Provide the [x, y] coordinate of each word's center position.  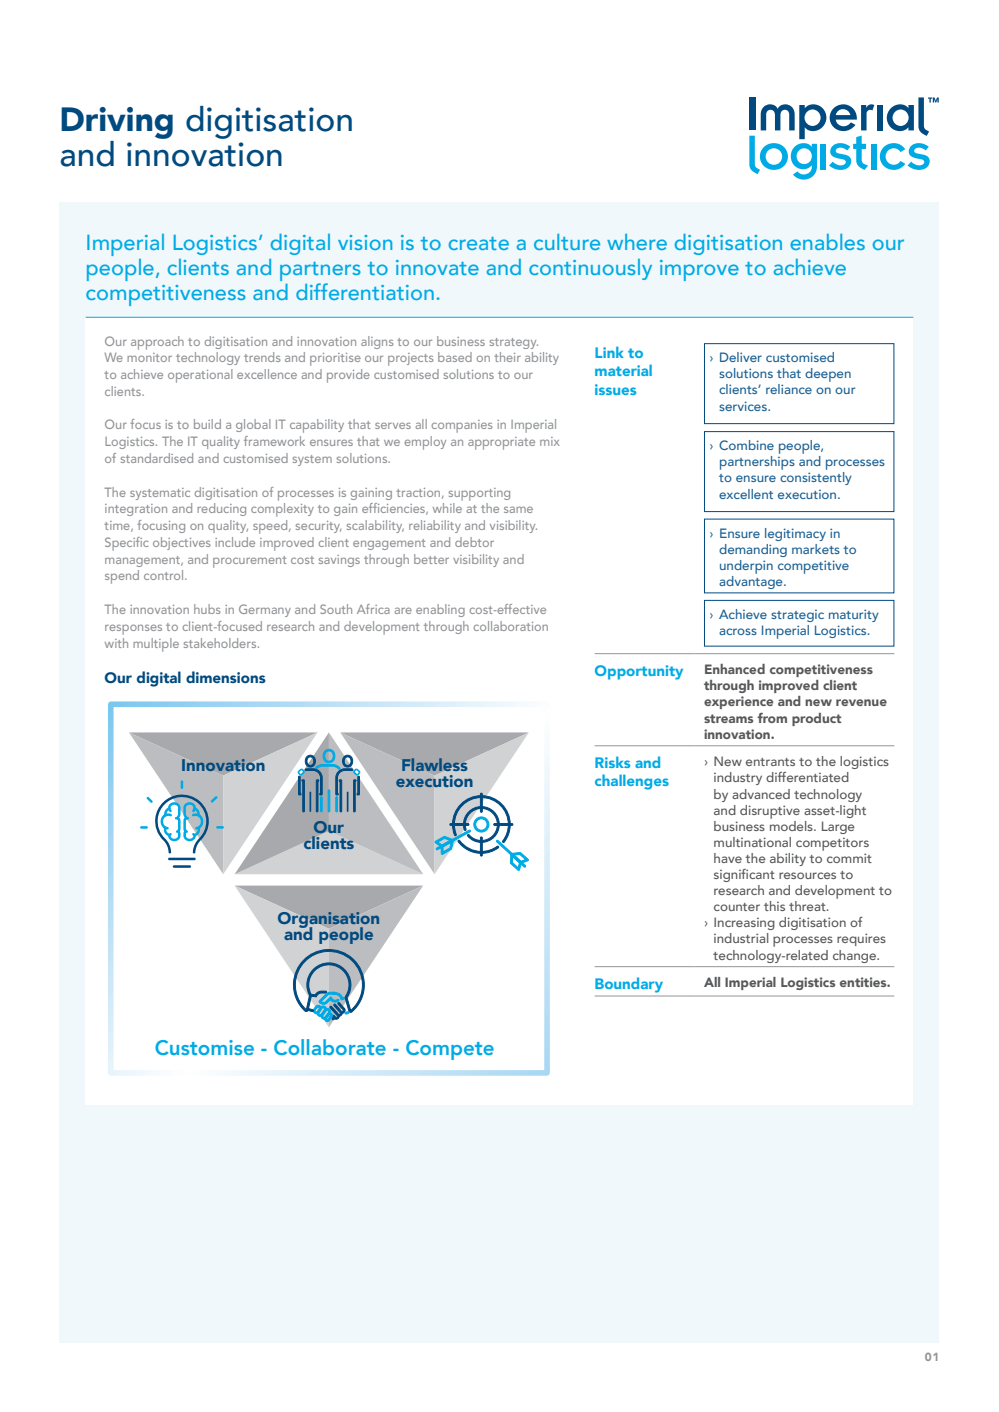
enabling [440, 610]
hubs [207, 609]
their [507, 357]
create [479, 243]
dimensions [226, 677]
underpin [746, 567]
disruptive [770, 812]
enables [827, 242]
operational [200, 376]
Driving [117, 123]
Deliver [741, 357]
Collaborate [330, 1047]
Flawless [434, 764]
